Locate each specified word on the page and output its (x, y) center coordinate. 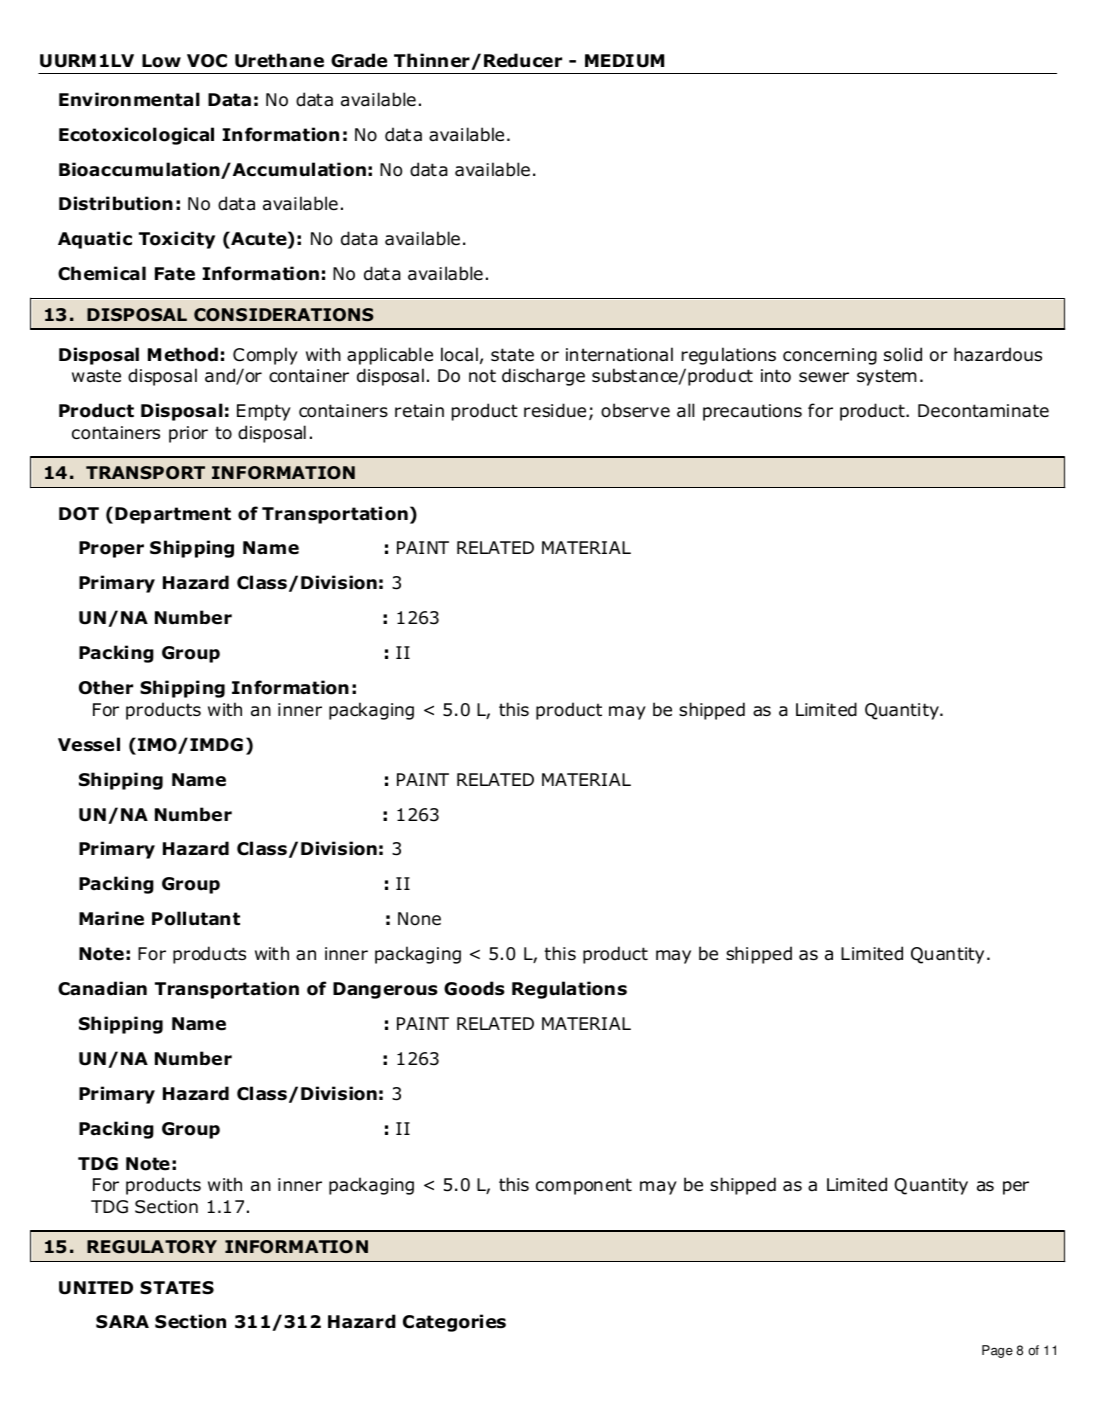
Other (106, 687)
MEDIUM (624, 61)
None (419, 919)
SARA (122, 1322)
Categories (454, 1323)
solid (903, 354)
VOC (207, 61)
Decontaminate (983, 411)
